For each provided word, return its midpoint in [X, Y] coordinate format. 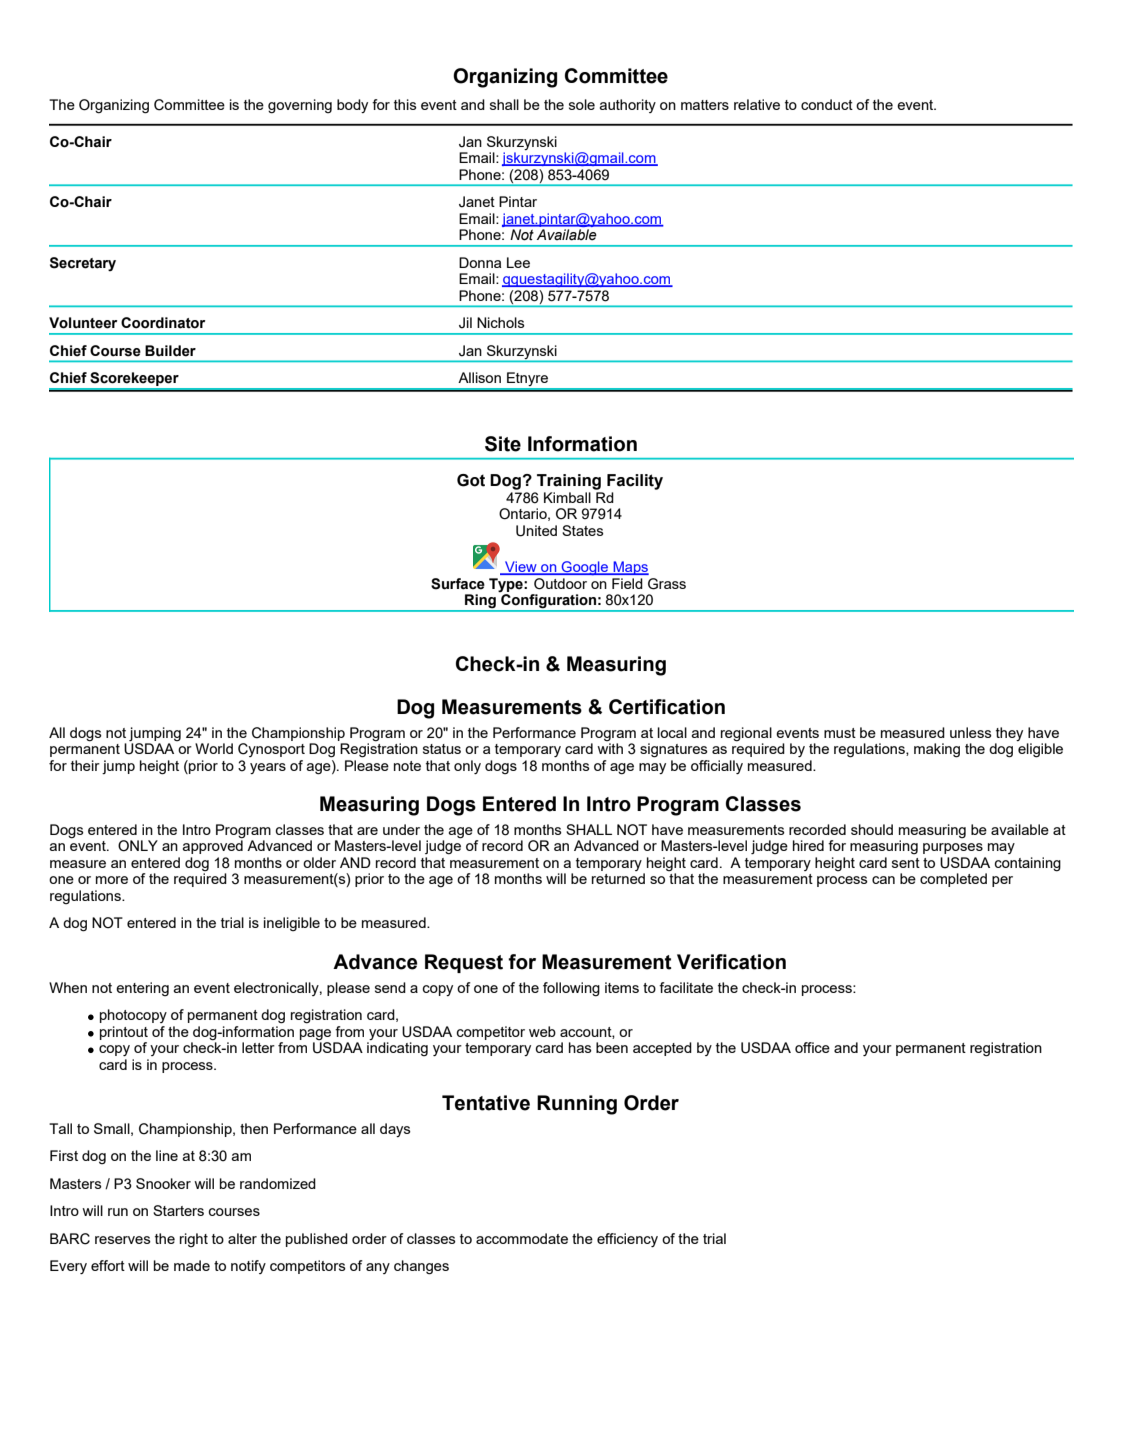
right [194, 1240]
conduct [827, 104]
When [68, 987]
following [571, 989]
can [883, 880]
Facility [635, 482]
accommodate [522, 1238]
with [610, 748]
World [214, 748]
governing [300, 106]
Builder [170, 351]
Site [503, 444]
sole [582, 104]
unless [971, 732]
